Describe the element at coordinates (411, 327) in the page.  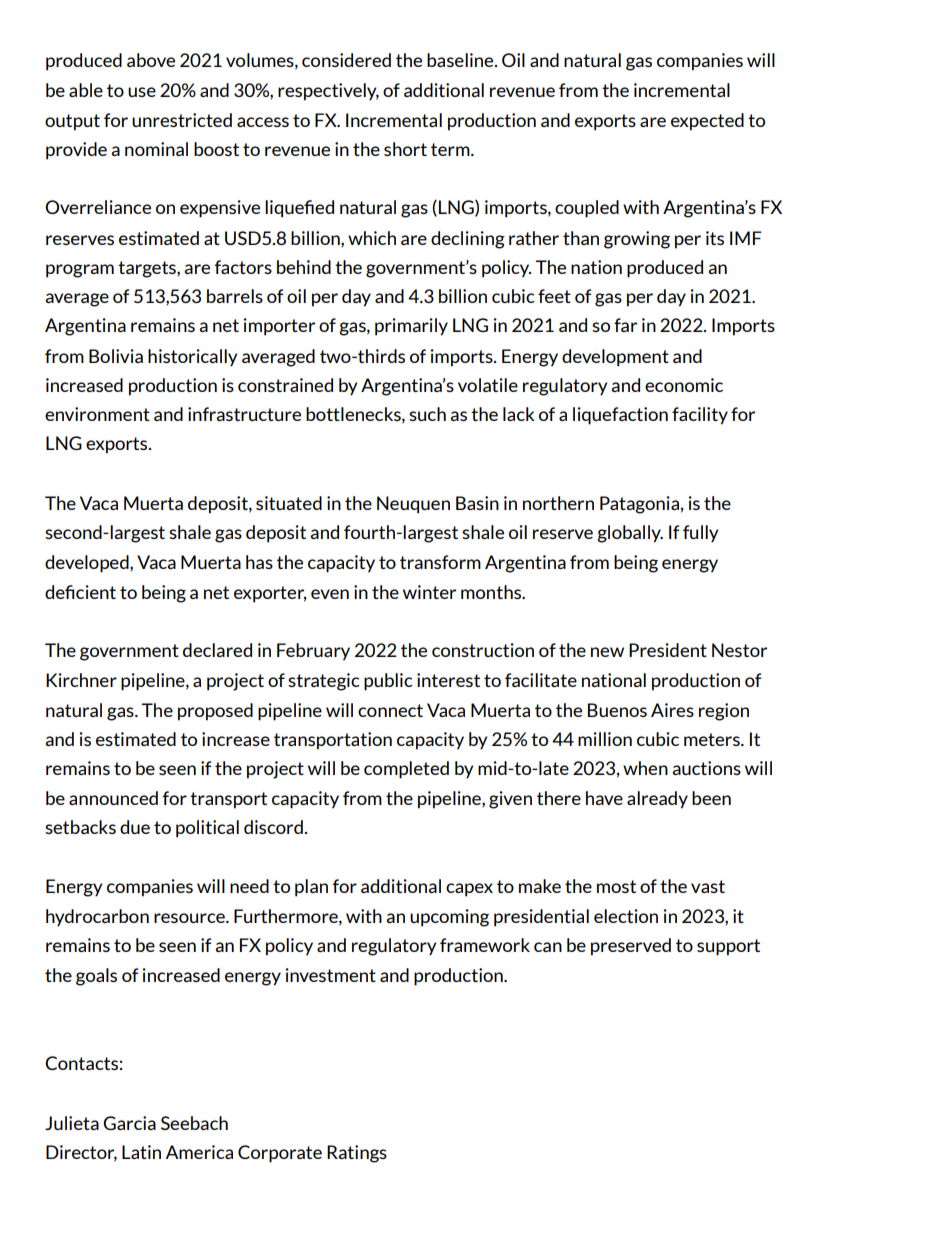
I see `primarily` at that location.
